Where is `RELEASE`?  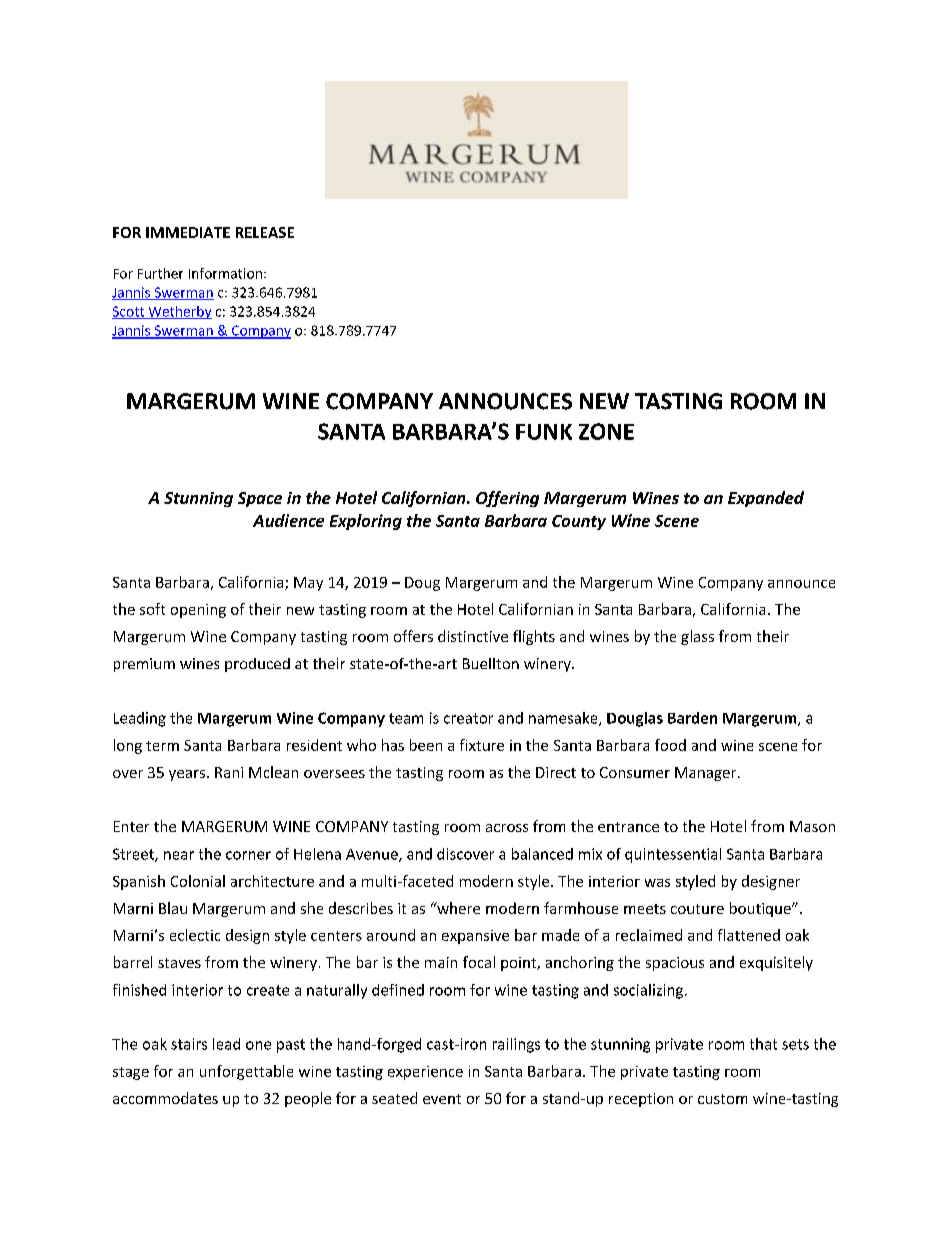
RELEASE is located at coordinates (265, 232).
